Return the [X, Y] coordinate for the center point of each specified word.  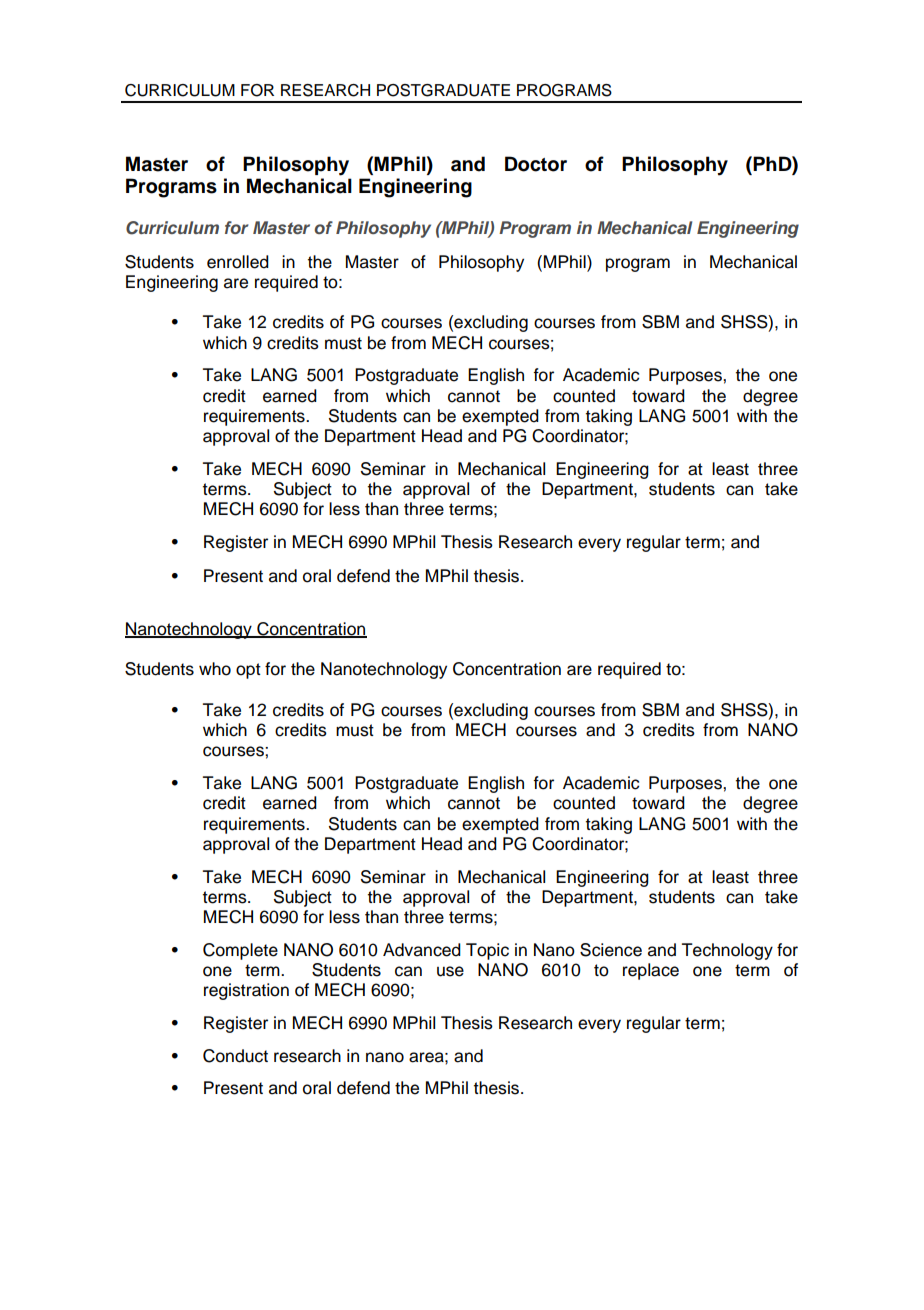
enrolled [238, 262]
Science [611, 950]
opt [248, 671]
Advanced [422, 950]
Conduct [235, 1056]
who [215, 669]
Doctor [536, 164]
